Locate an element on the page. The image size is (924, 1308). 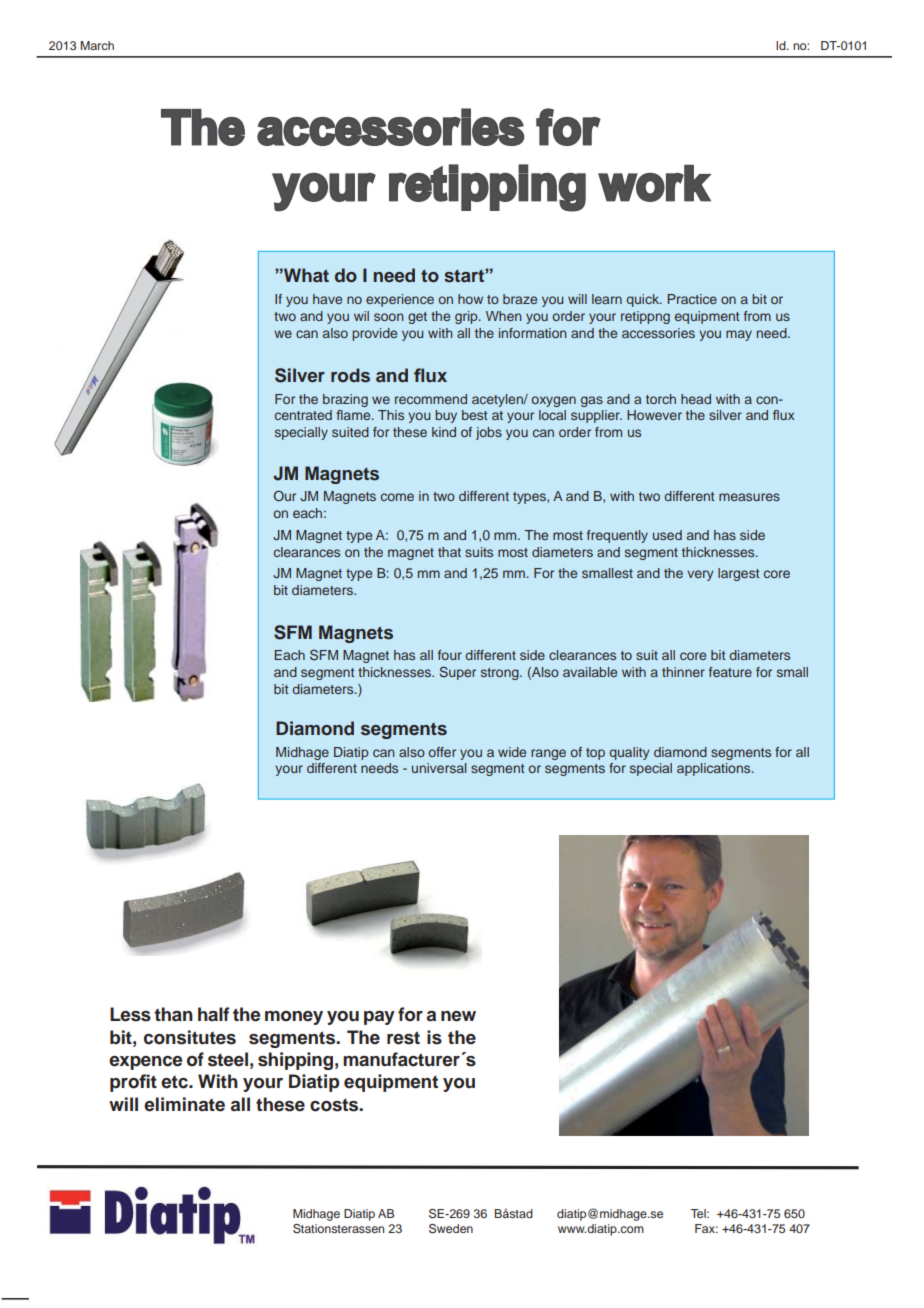
torch is located at coordinates (661, 399).
